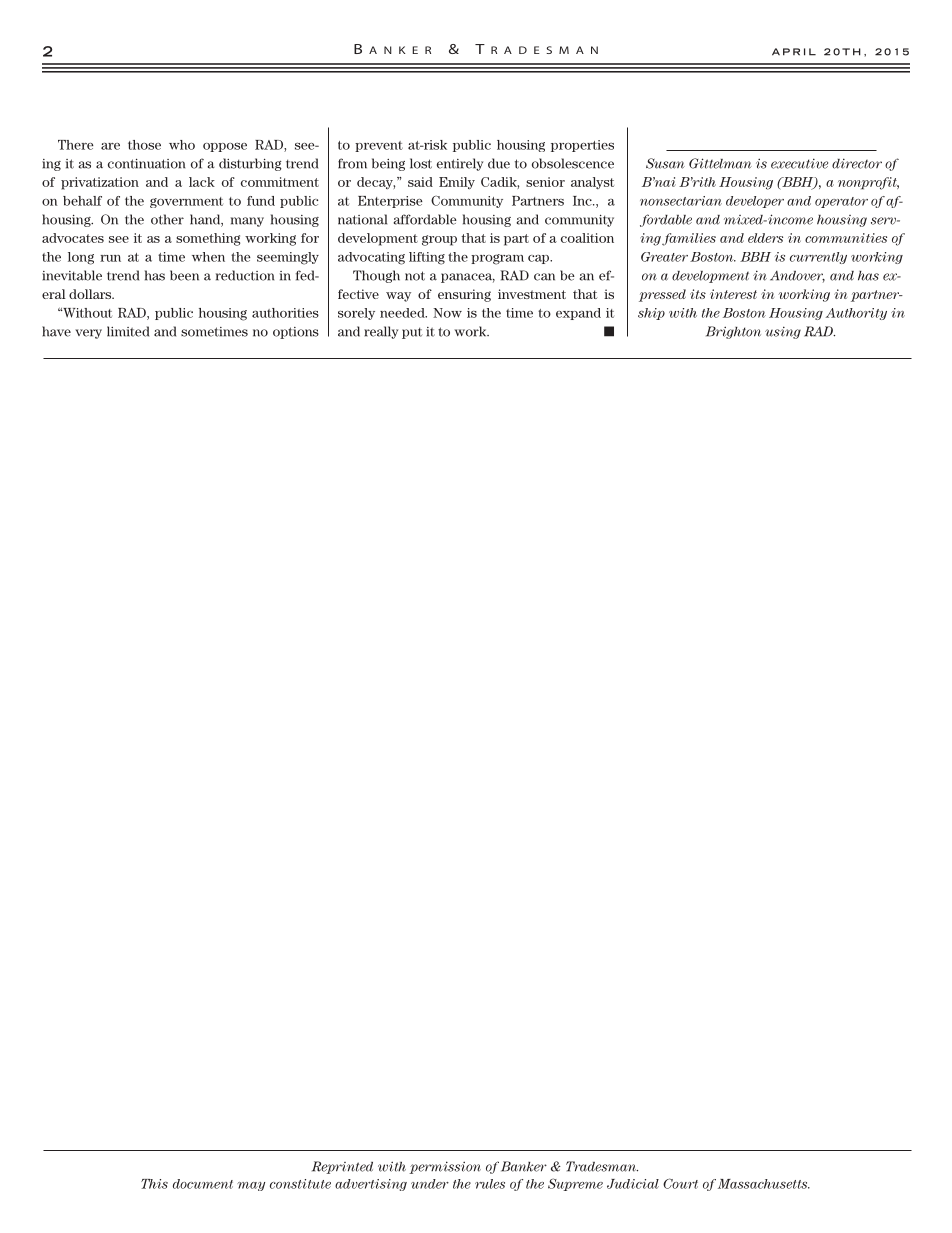 The height and width of the screenshot is (1233, 952). What do you see at coordinates (794, 52) in the screenshot?
I see `APRIL` at bounding box center [794, 52].
